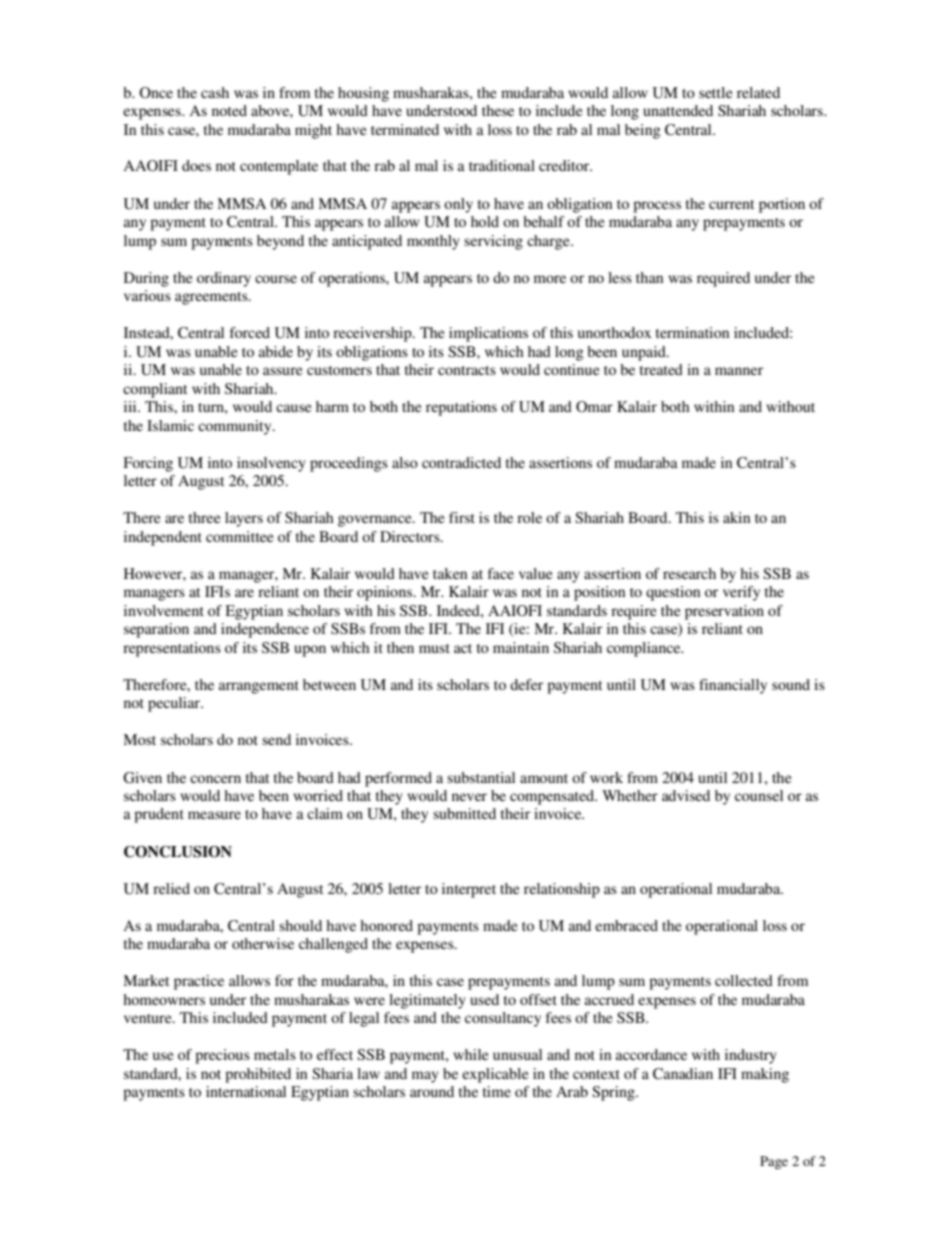  What do you see at coordinates (461, 462) in the screenshot?
I see `contradicted` at bounding box center [461, 462].
